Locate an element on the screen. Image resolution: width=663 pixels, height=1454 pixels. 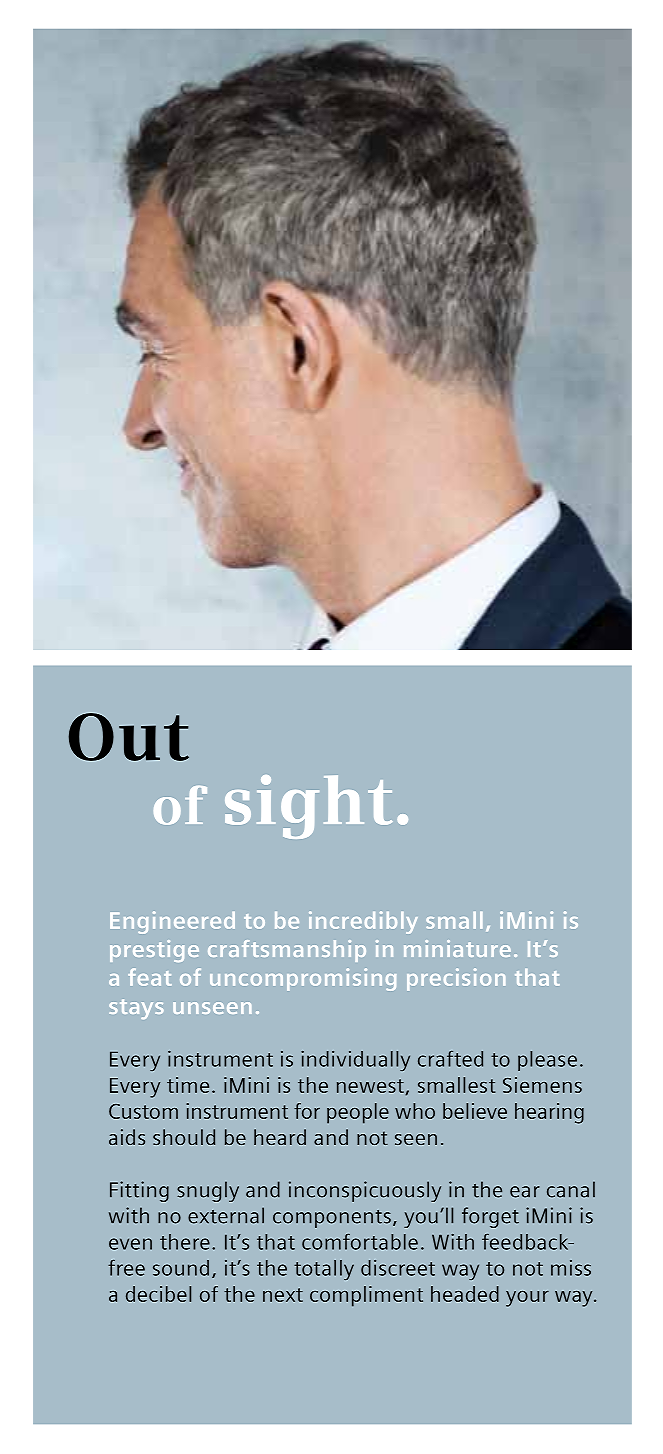
decibel is located at coordinates (158, 1294).
